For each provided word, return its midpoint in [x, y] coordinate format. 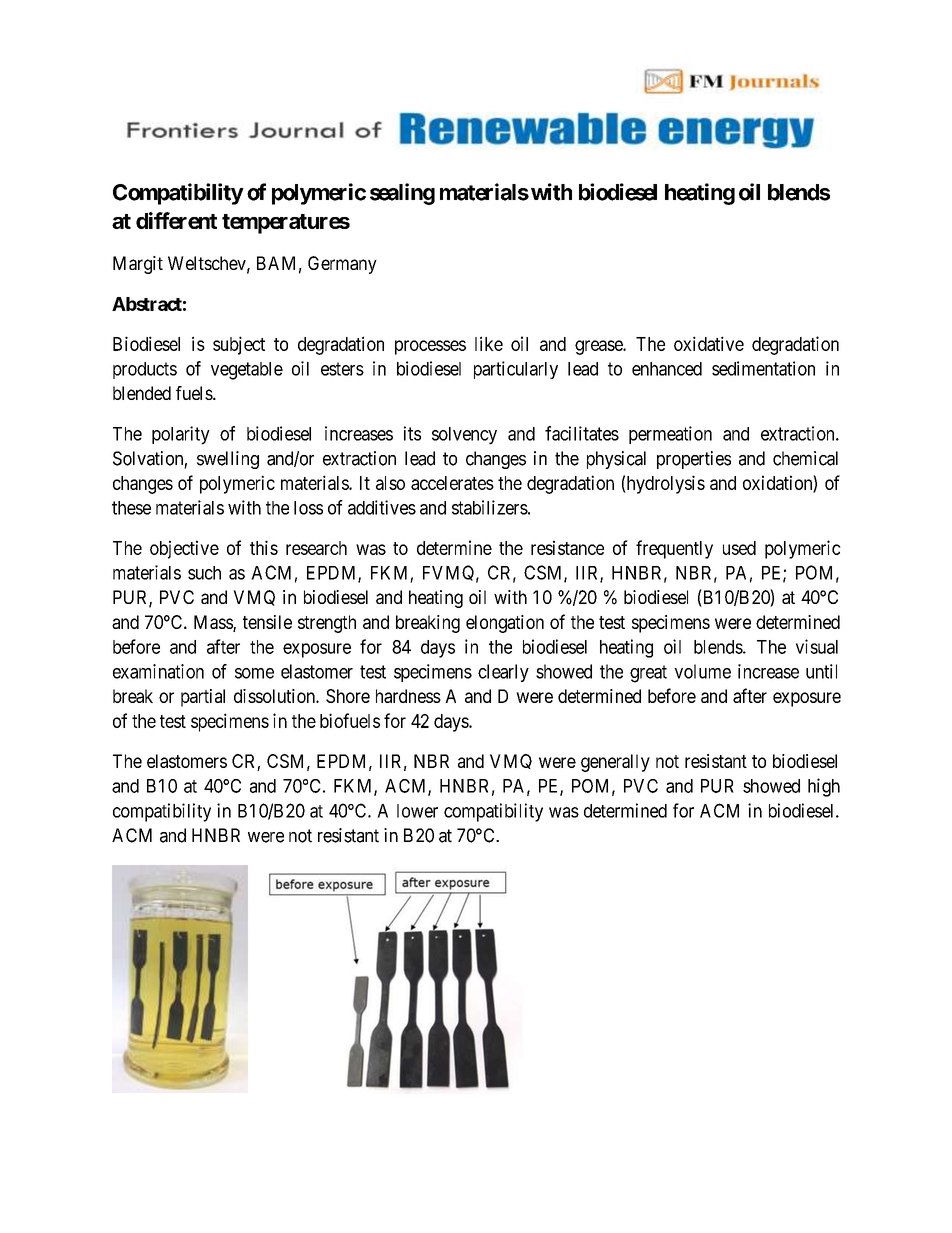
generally [615, 763]
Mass [214, 623]
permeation [670, 435]
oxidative [709, 343]
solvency [464, 436]
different [176, 220]
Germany [342, 265]
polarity [181, 435]
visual [817, 646]
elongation [505, 624]
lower [417, 811]
